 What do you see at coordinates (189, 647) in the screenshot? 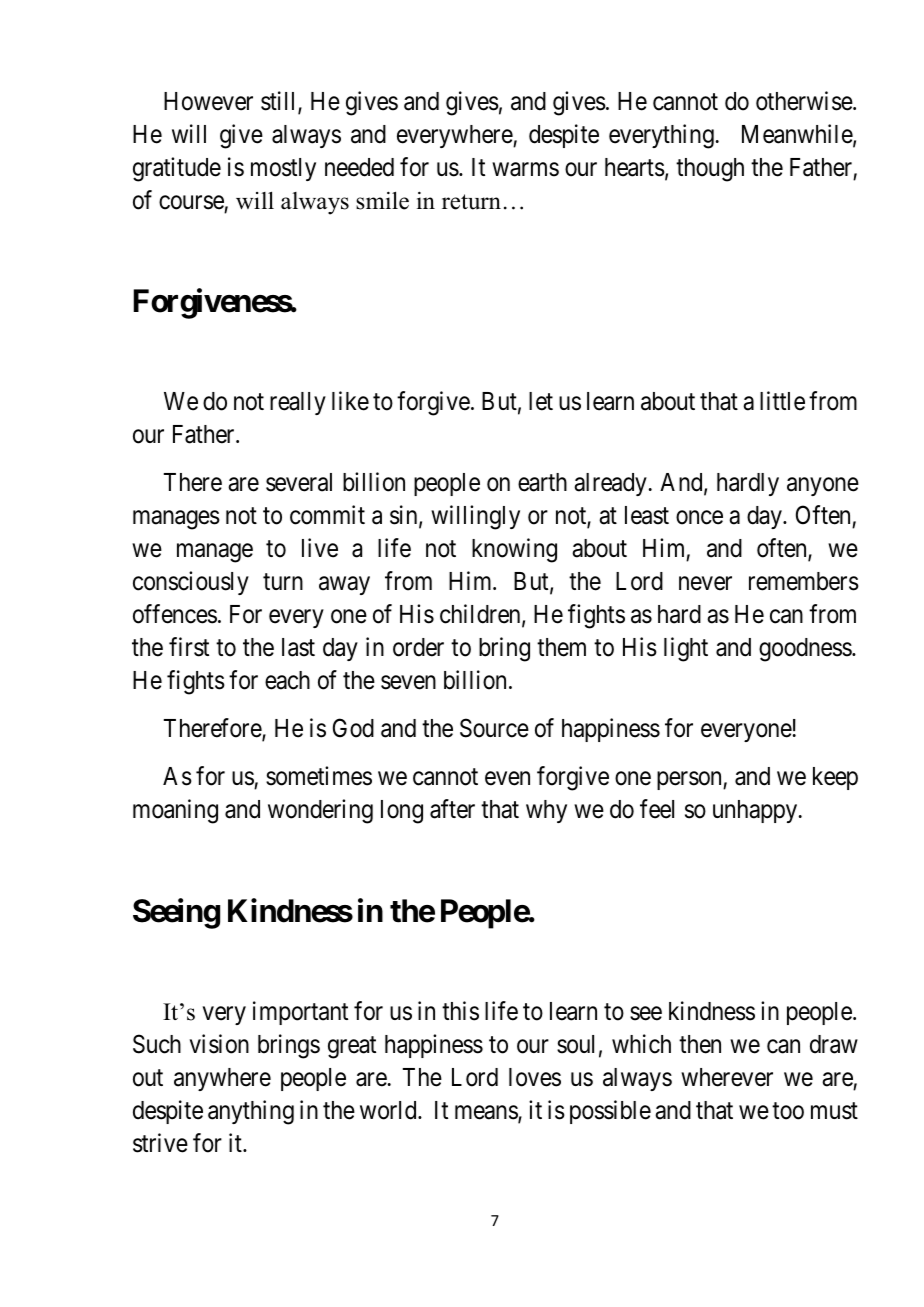
I see `first` at bounding box center [189, 647].
